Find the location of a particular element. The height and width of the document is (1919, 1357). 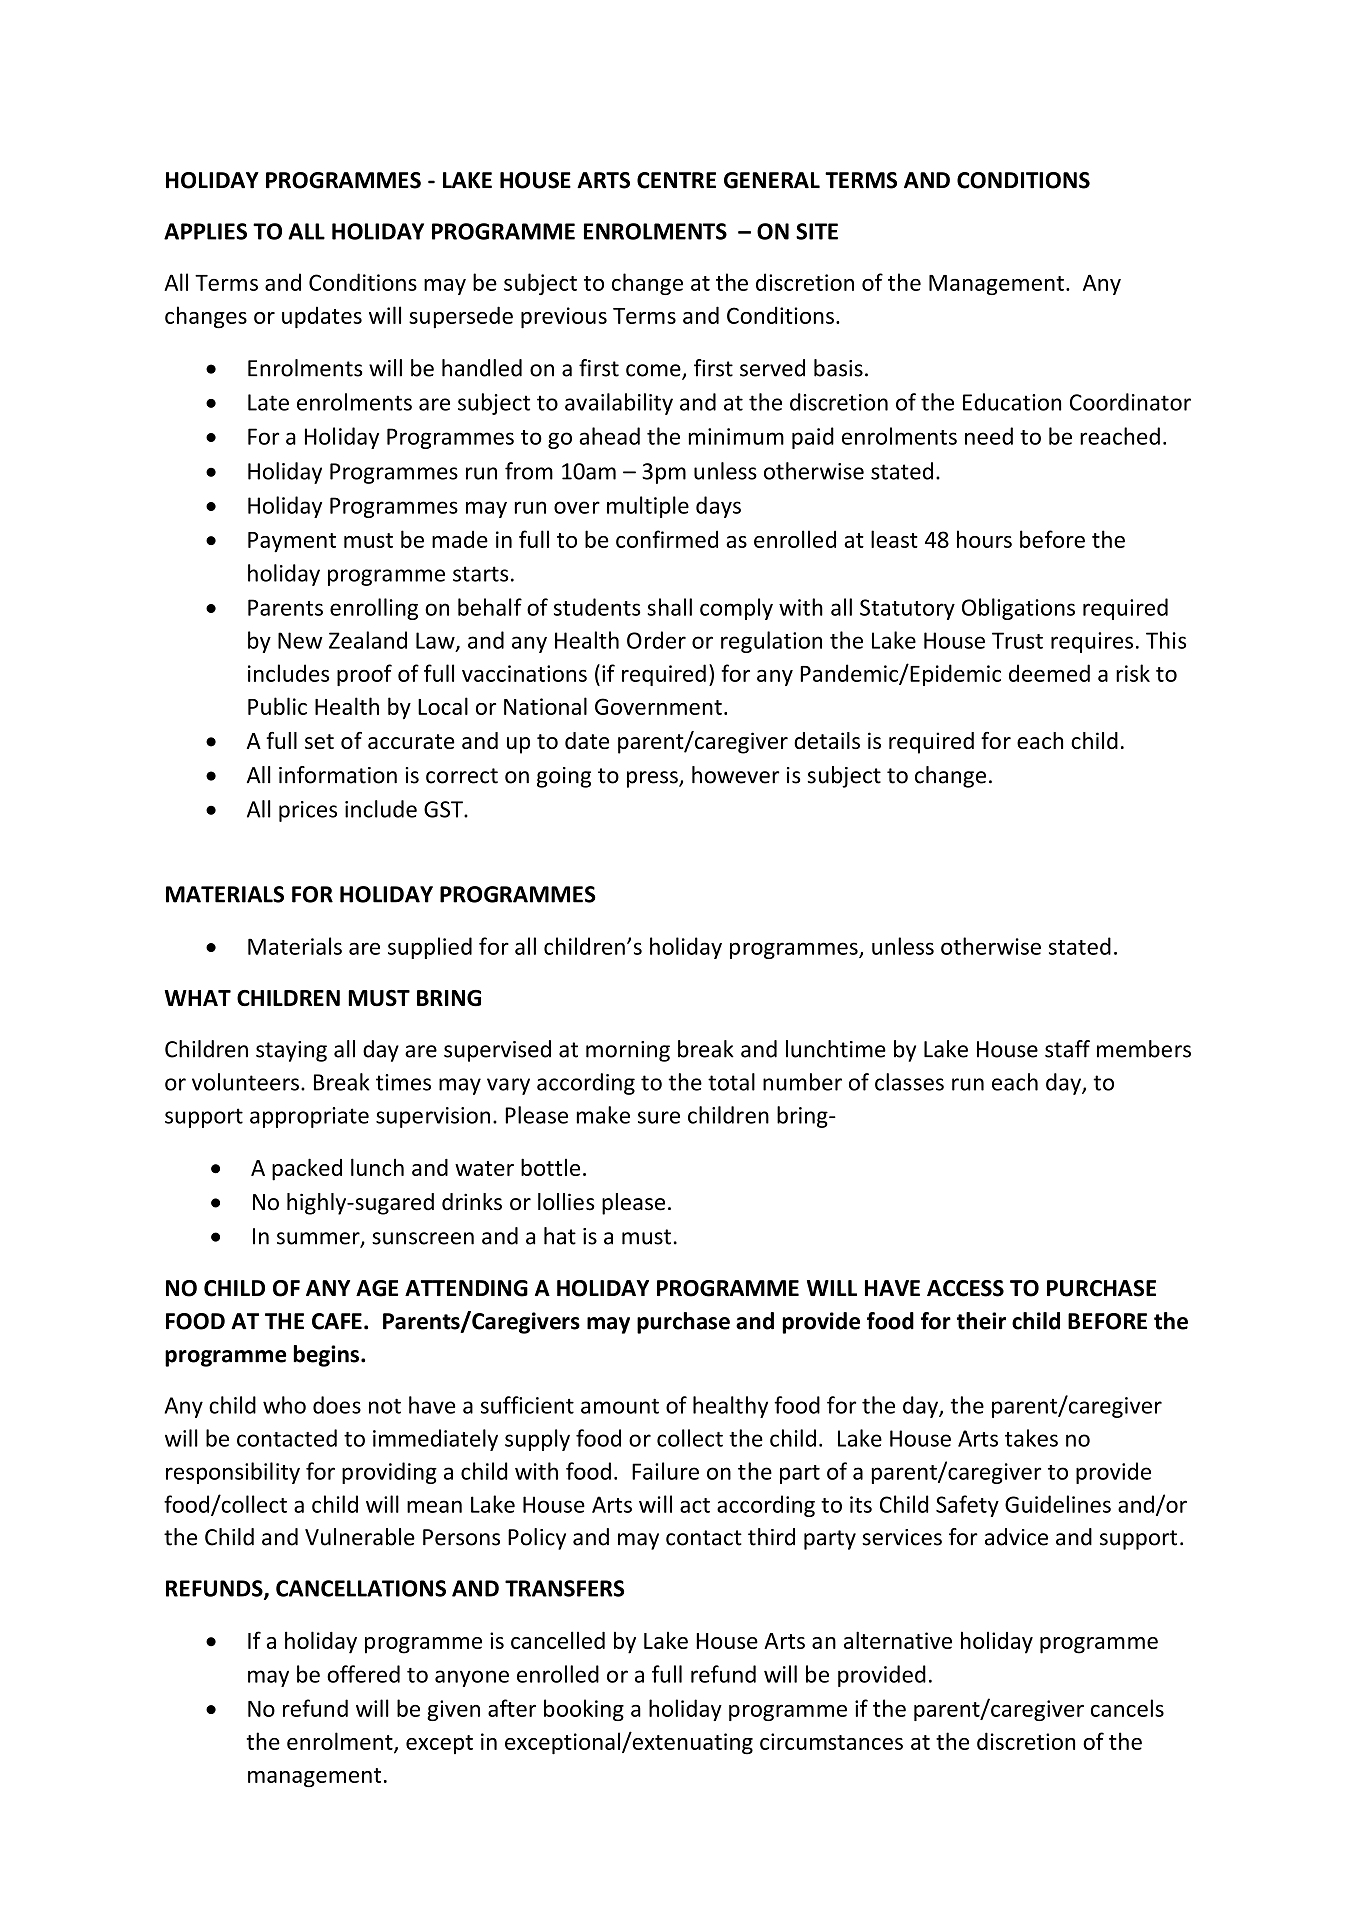

morning is located at coordinates (628, 1051).
